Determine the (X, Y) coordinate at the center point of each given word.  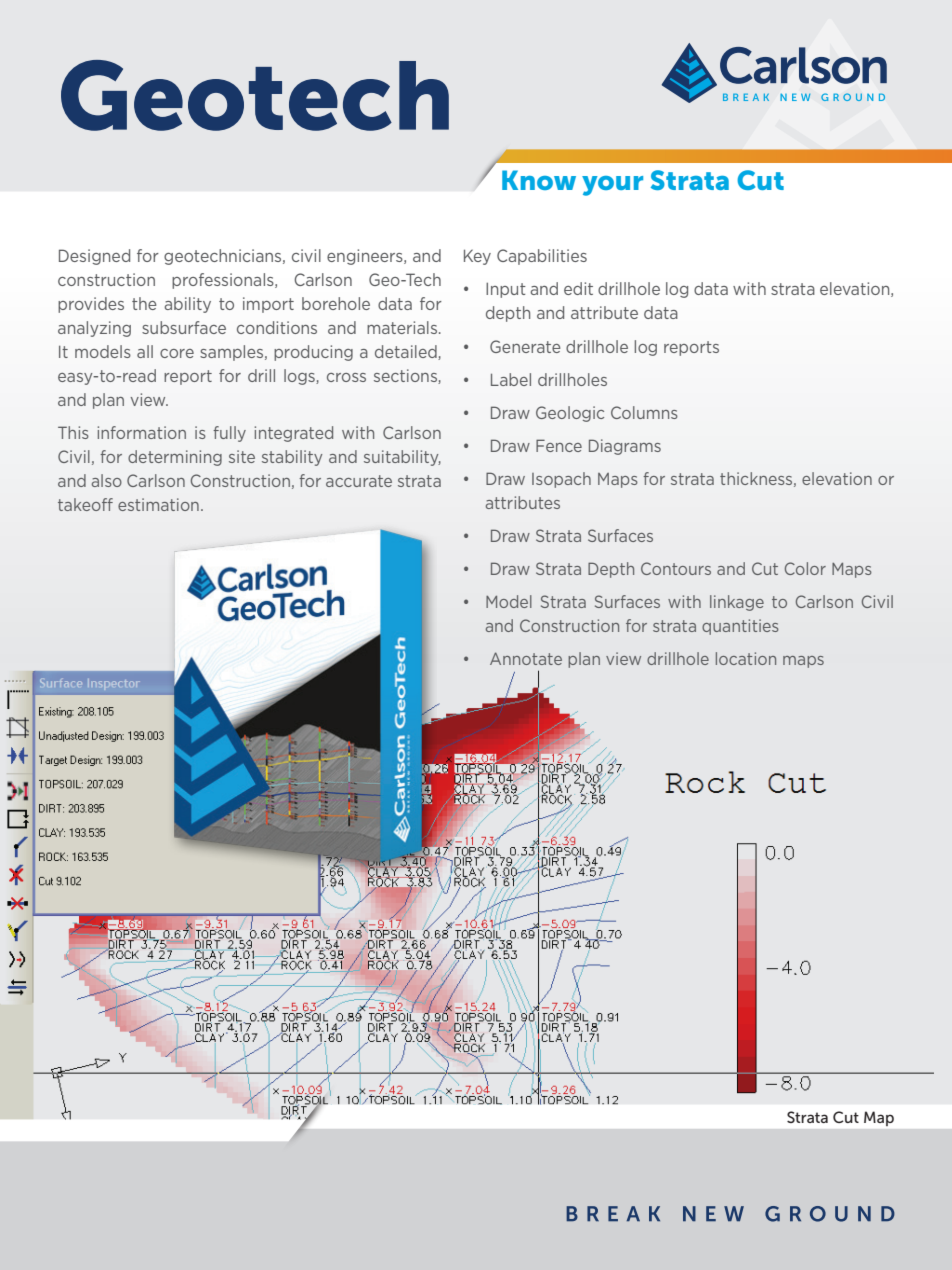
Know (539, 180)
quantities (740, 627)
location (746, 658)
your (612, 186)
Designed (94, 257)
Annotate (526, 658)
